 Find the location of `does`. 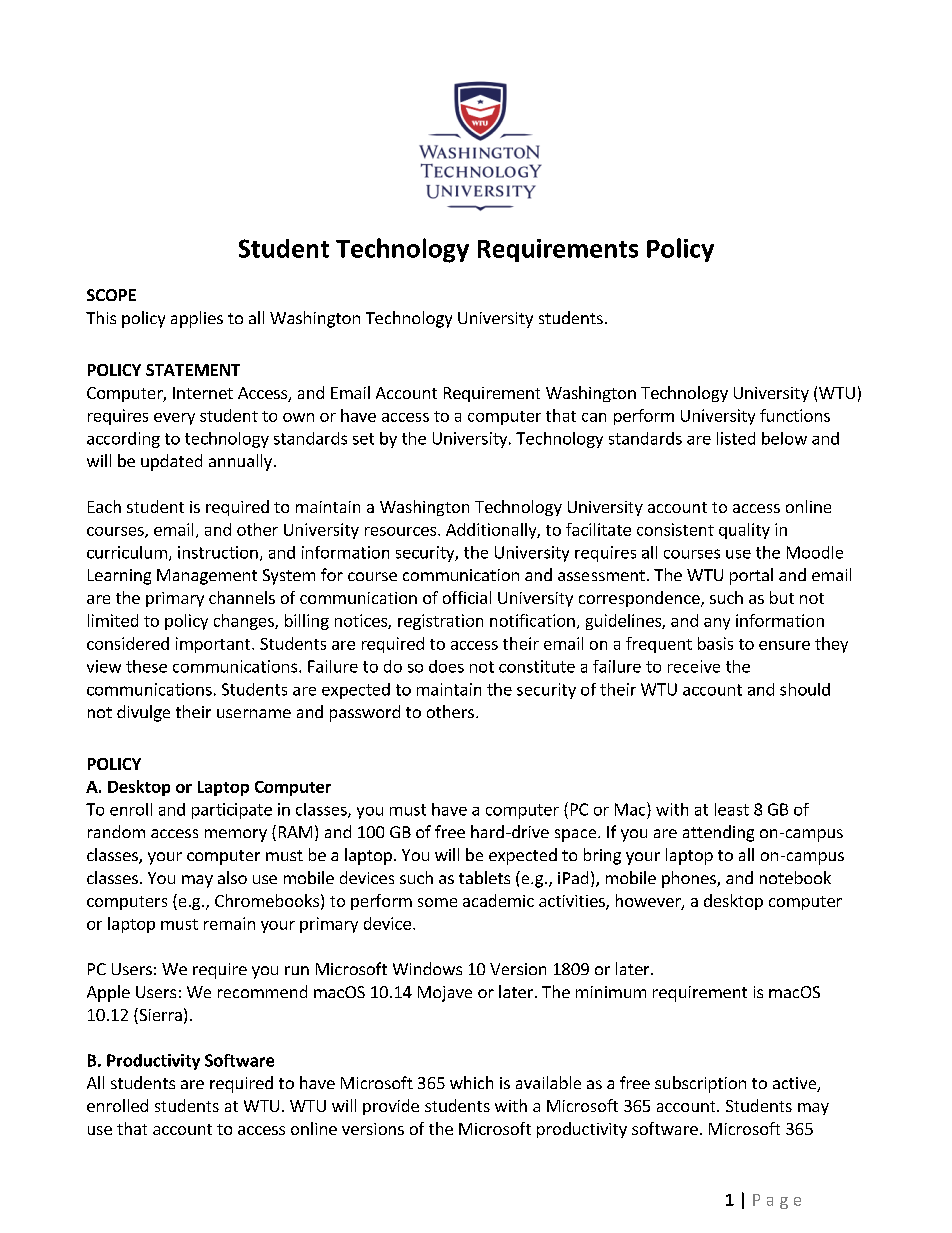

does is located at coordinates (446, 666).
